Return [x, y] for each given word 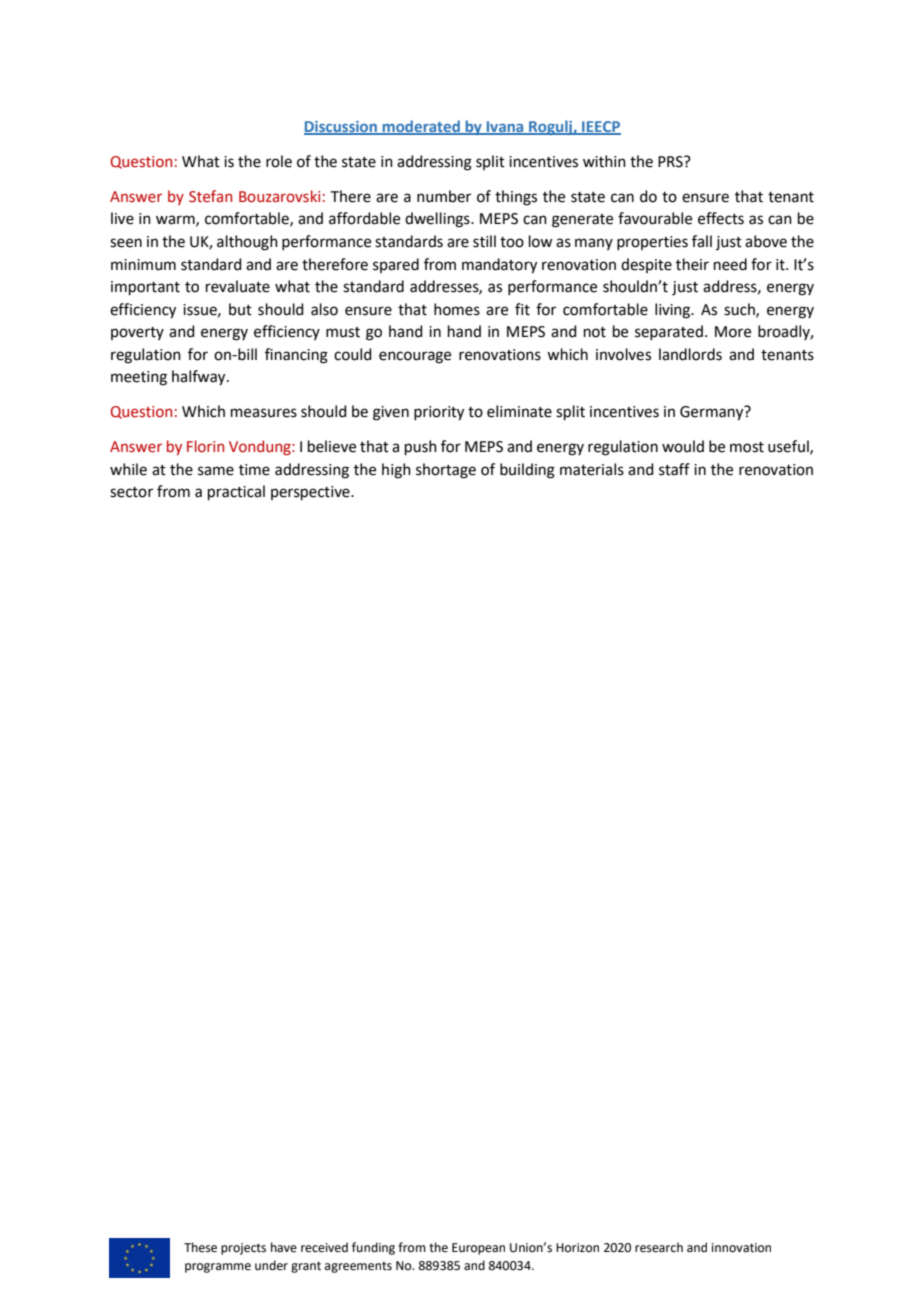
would [683, 446]
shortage [446, 471]
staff [674, 469]
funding [373, 1248]
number [444, 196]
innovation [741, 1248]
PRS [671, 162]
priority [439, 413]
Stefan [210, 196]
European [478, 1249]
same [216, 471]
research [659, 1247]
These [200, 1247]
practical [236, 492]
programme [218, 1268]
